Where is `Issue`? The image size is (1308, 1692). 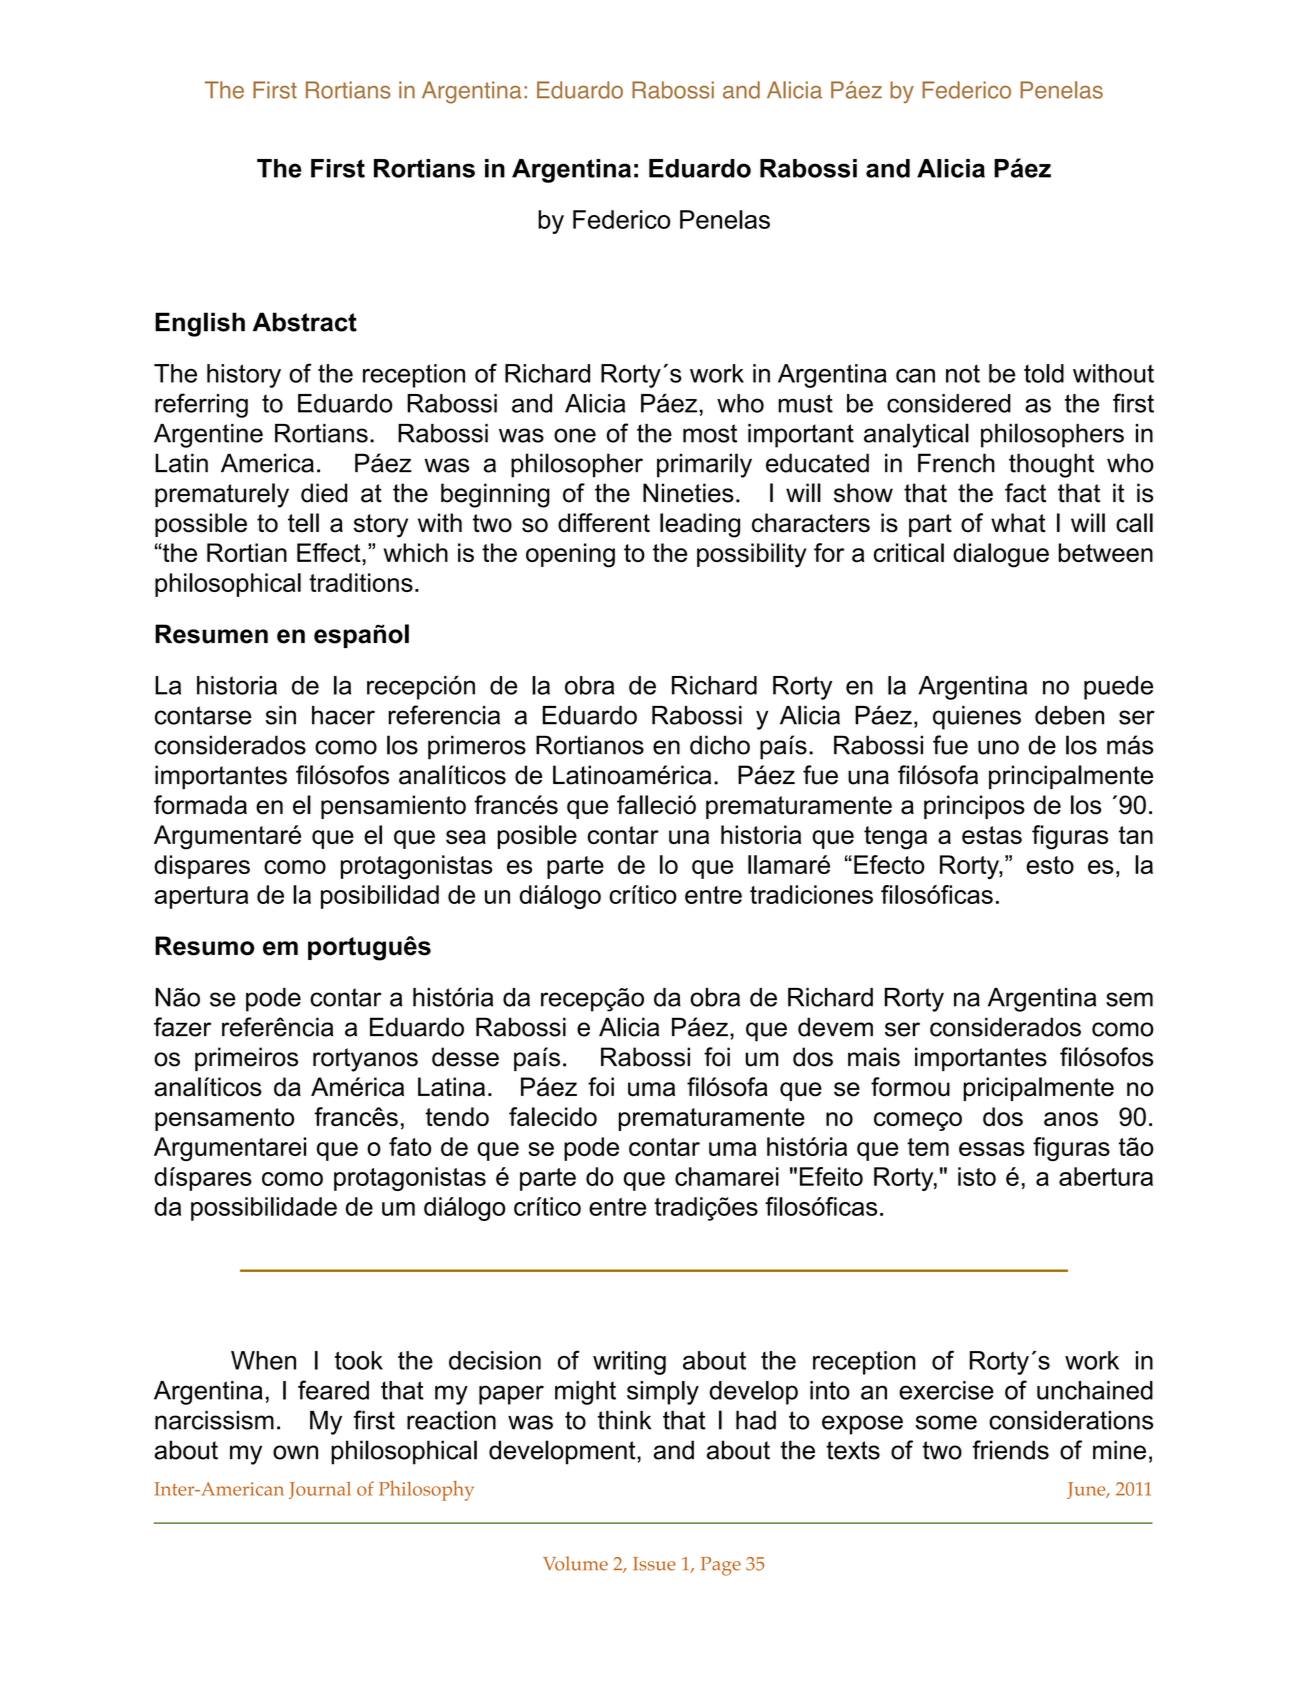 Issue is located at coordinates (654, 1564).
